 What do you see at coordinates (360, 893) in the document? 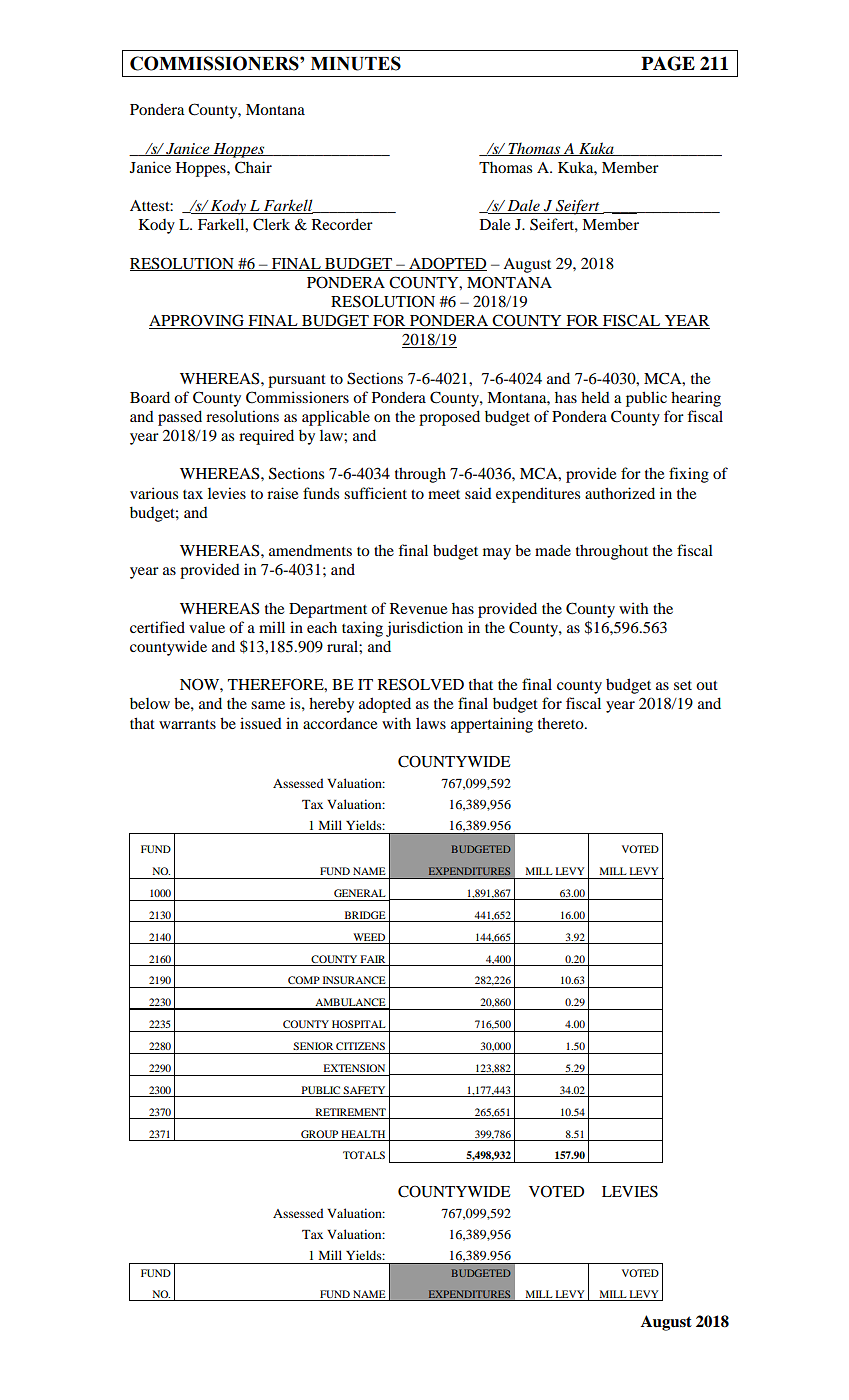
I see `GENERAL` at bounding box center [360, 893].
